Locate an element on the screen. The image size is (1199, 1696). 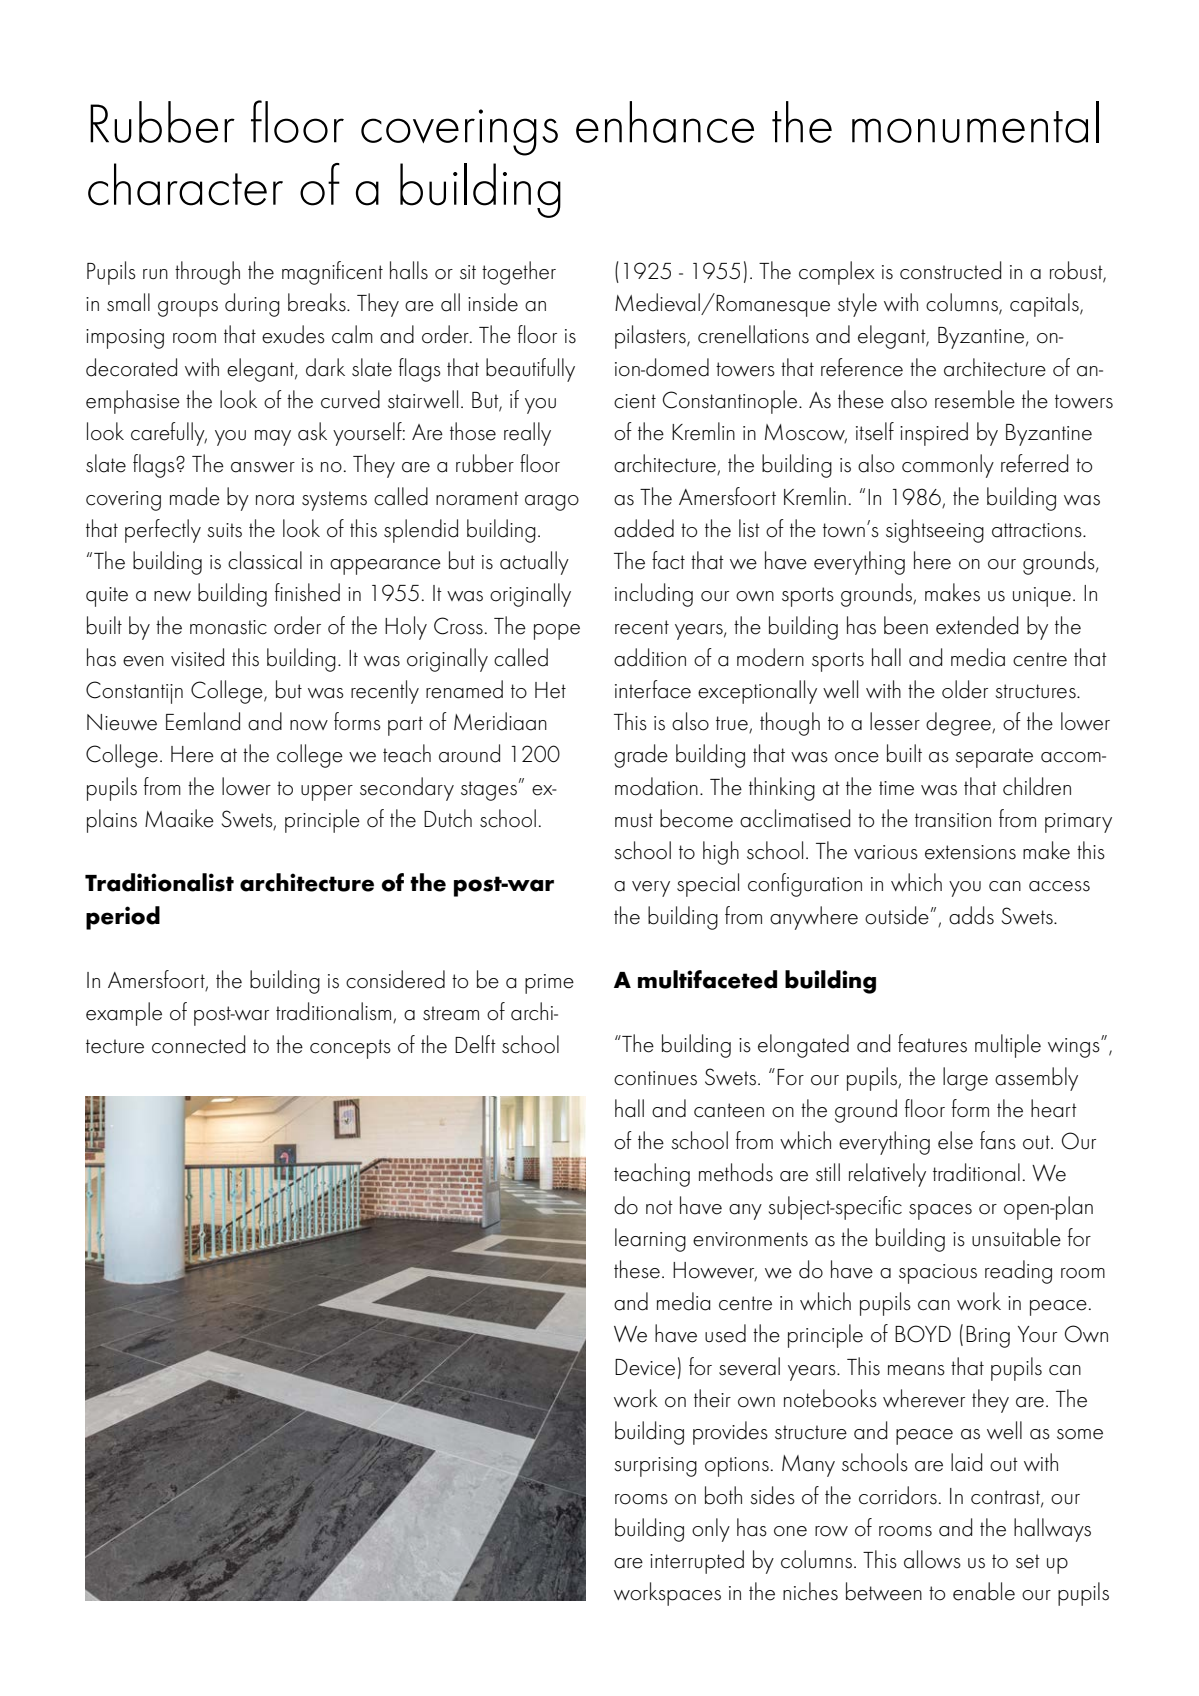
unsuitable is located at coordinates (1016, 1237).
